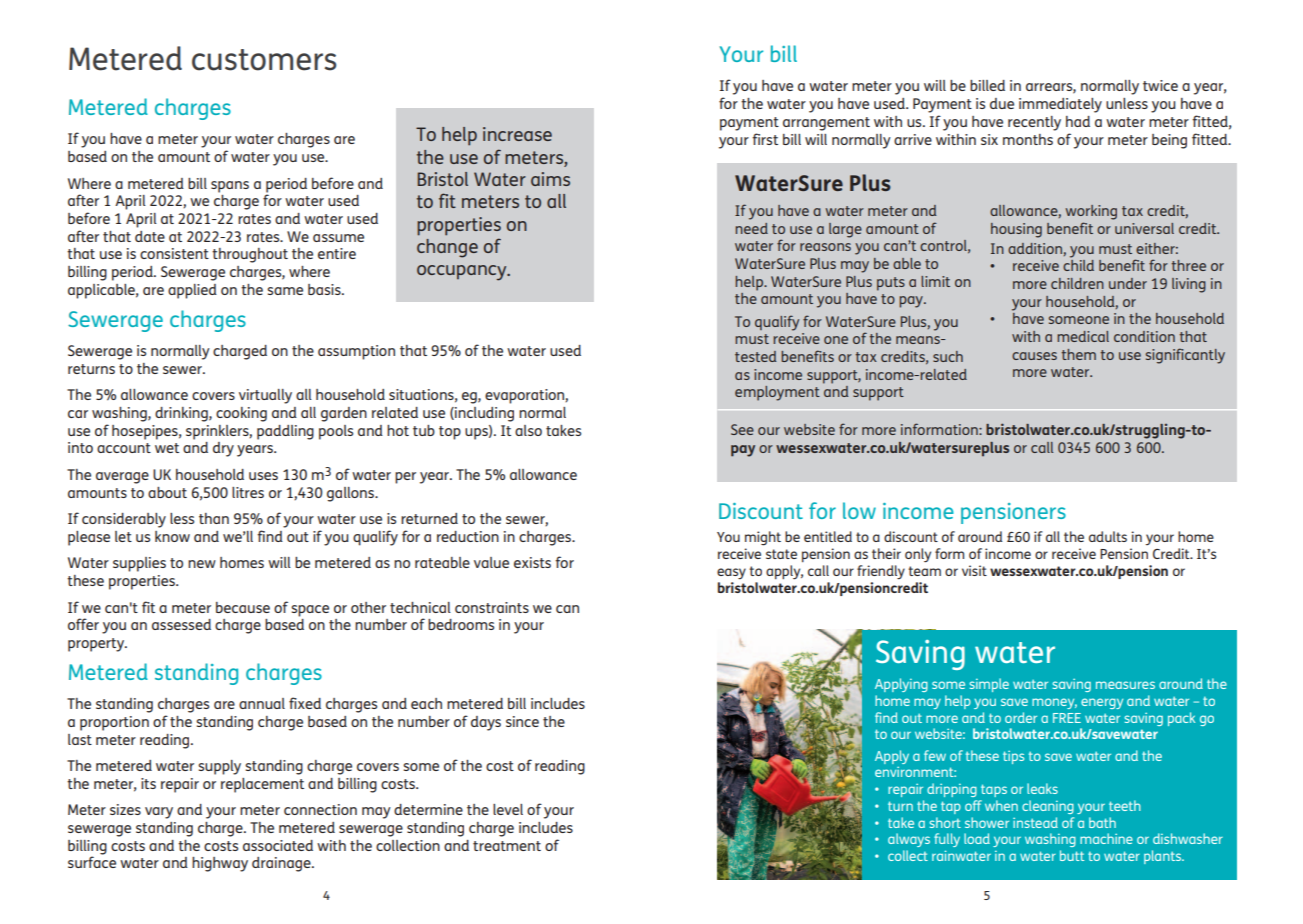 The image size is (1303, 924). Describe the element at coordinates (974, 570) in the document. I see `visit` at that location.
